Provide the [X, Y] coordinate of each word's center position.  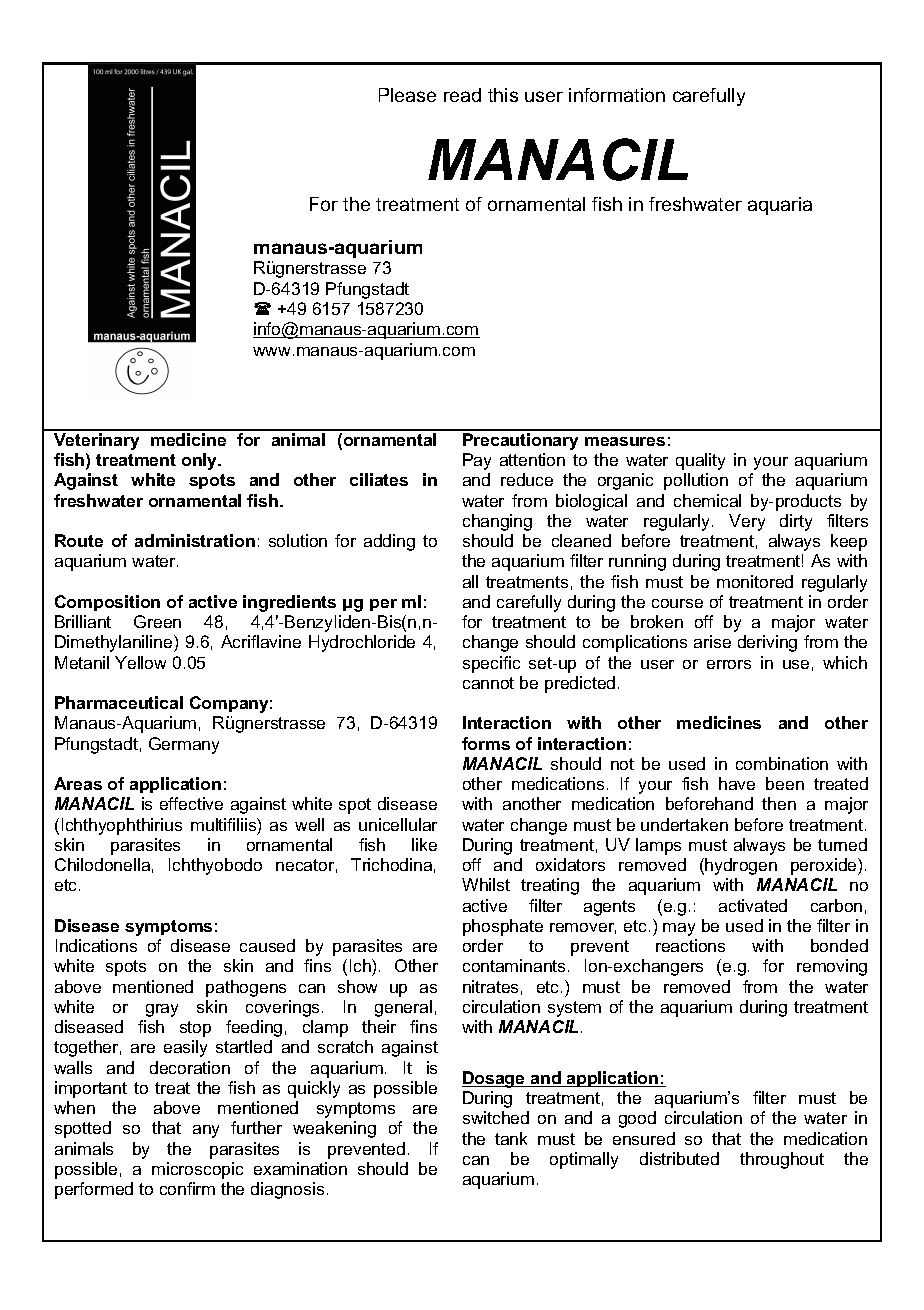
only [201, 461]
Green [157, 621]
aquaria [780, 206]
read [462, 95]
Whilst [486, 884]
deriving [767, 643]
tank [511, 1138]
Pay [477, 461]
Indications [96, 945]
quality [700, 461]
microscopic [197, 1170]
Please [407, 95]
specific [491, 664]
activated [753, 905]
